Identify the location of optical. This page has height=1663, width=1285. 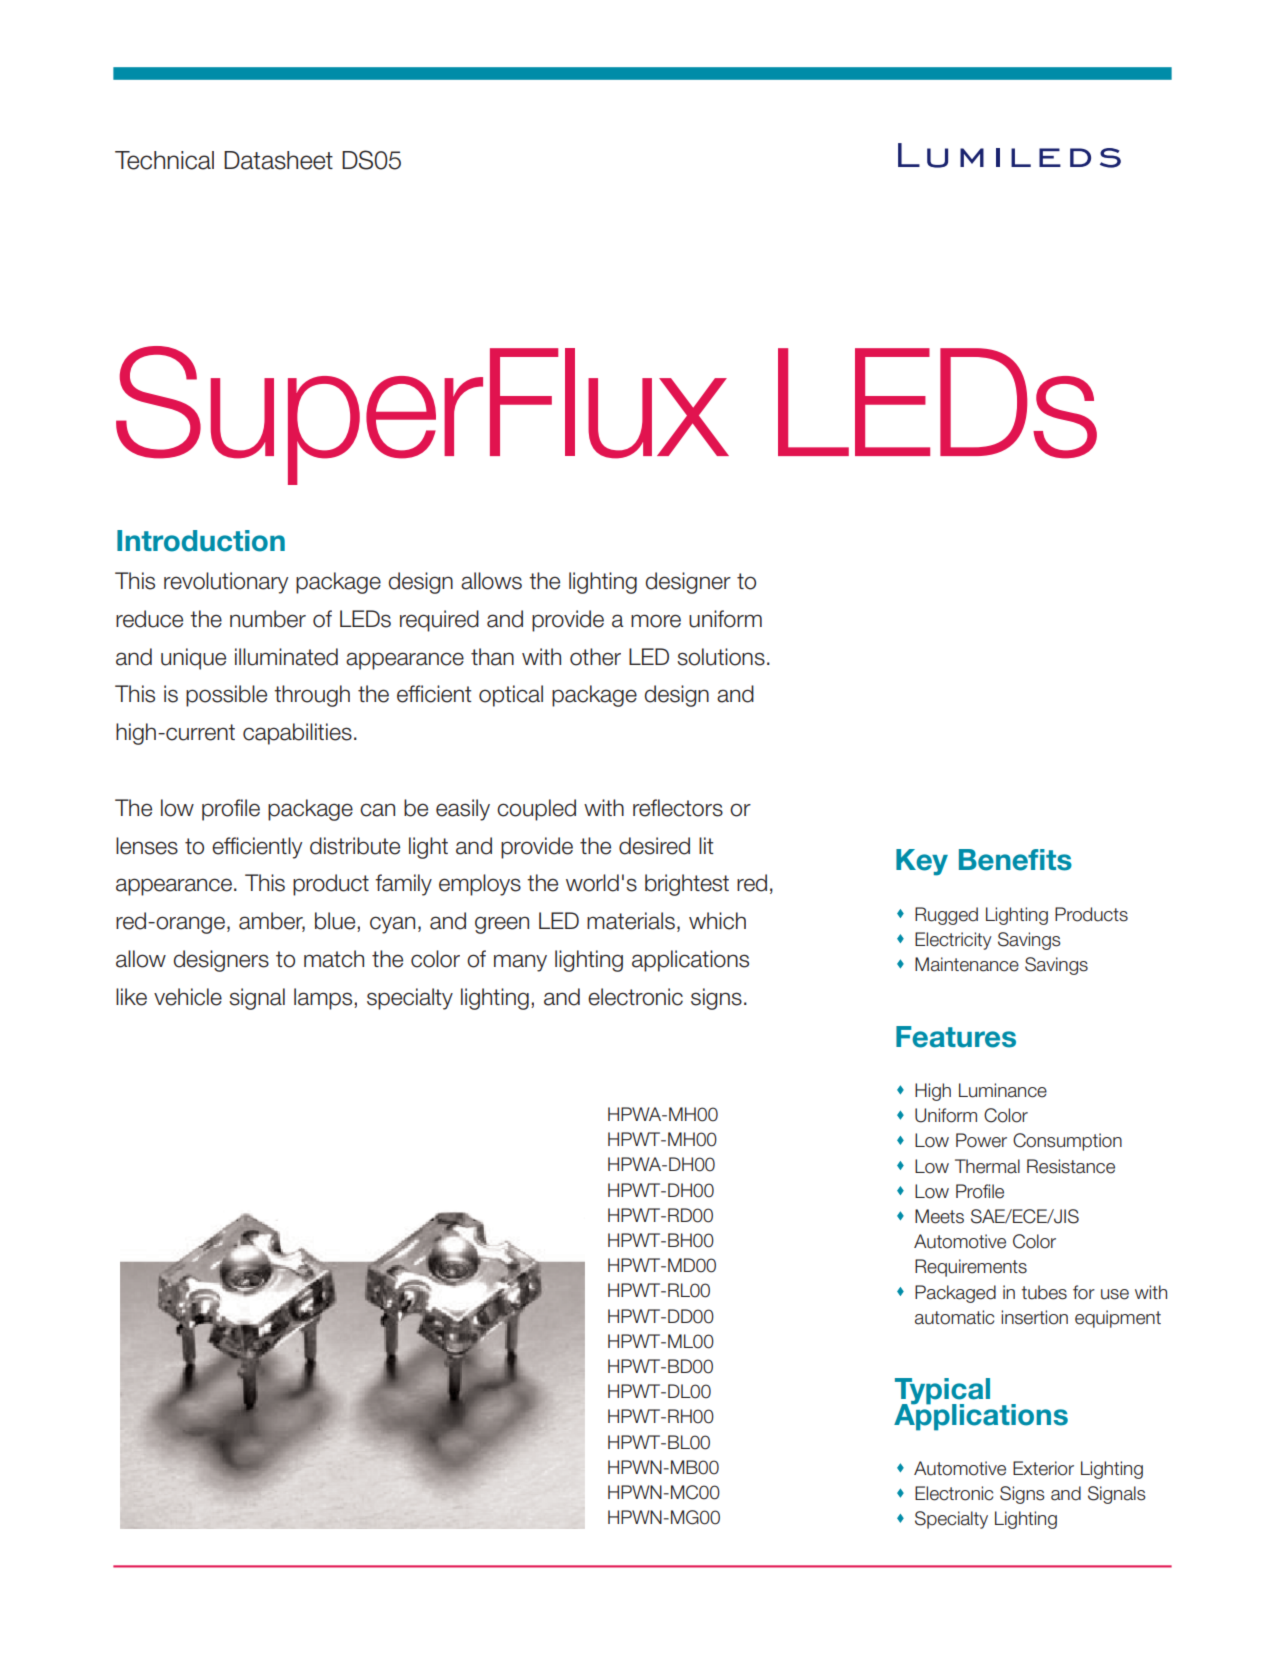
(511, 696).
